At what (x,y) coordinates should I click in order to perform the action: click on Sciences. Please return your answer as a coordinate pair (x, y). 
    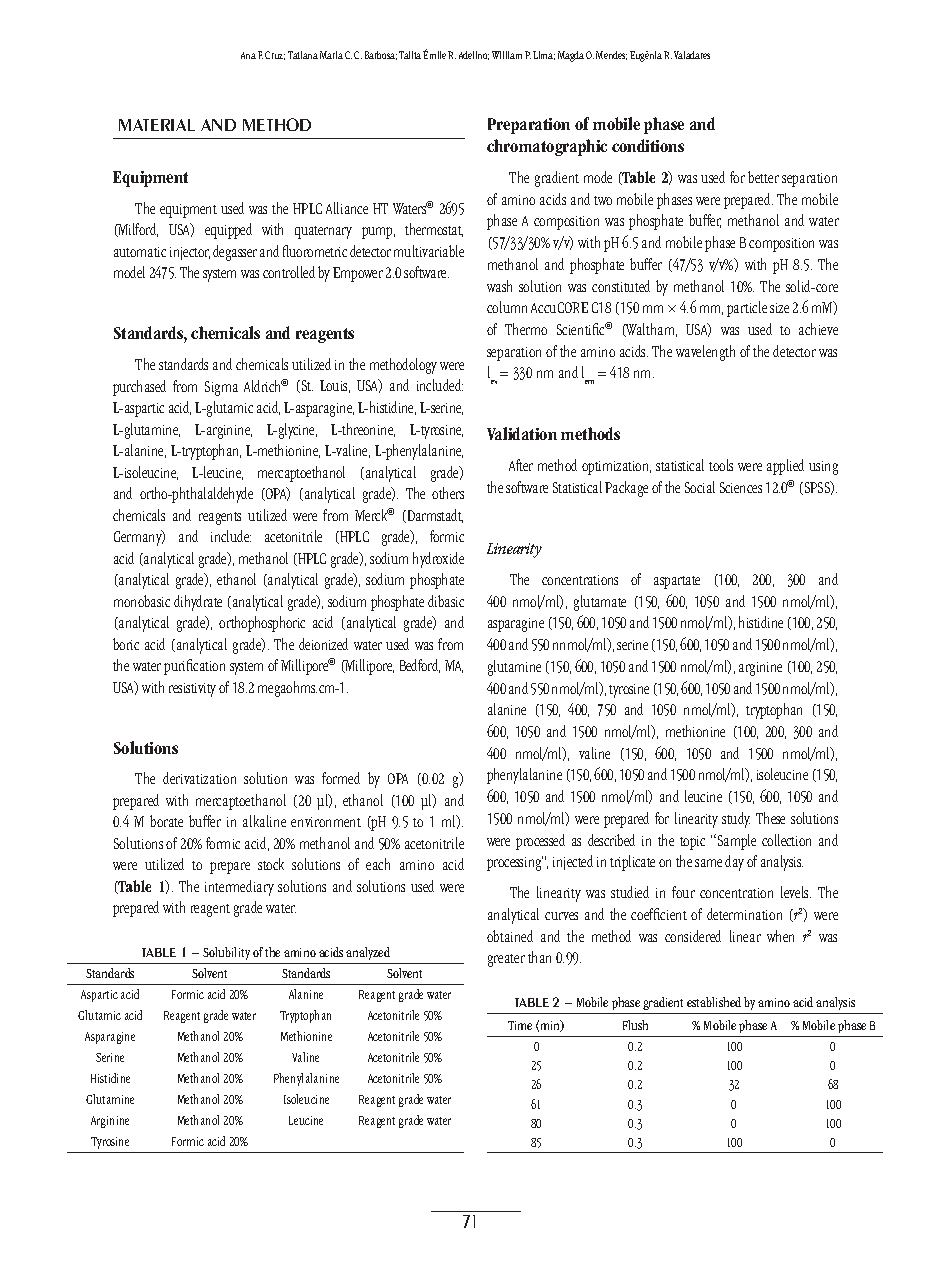
    Looking at the image, I should click on (741, 487).
